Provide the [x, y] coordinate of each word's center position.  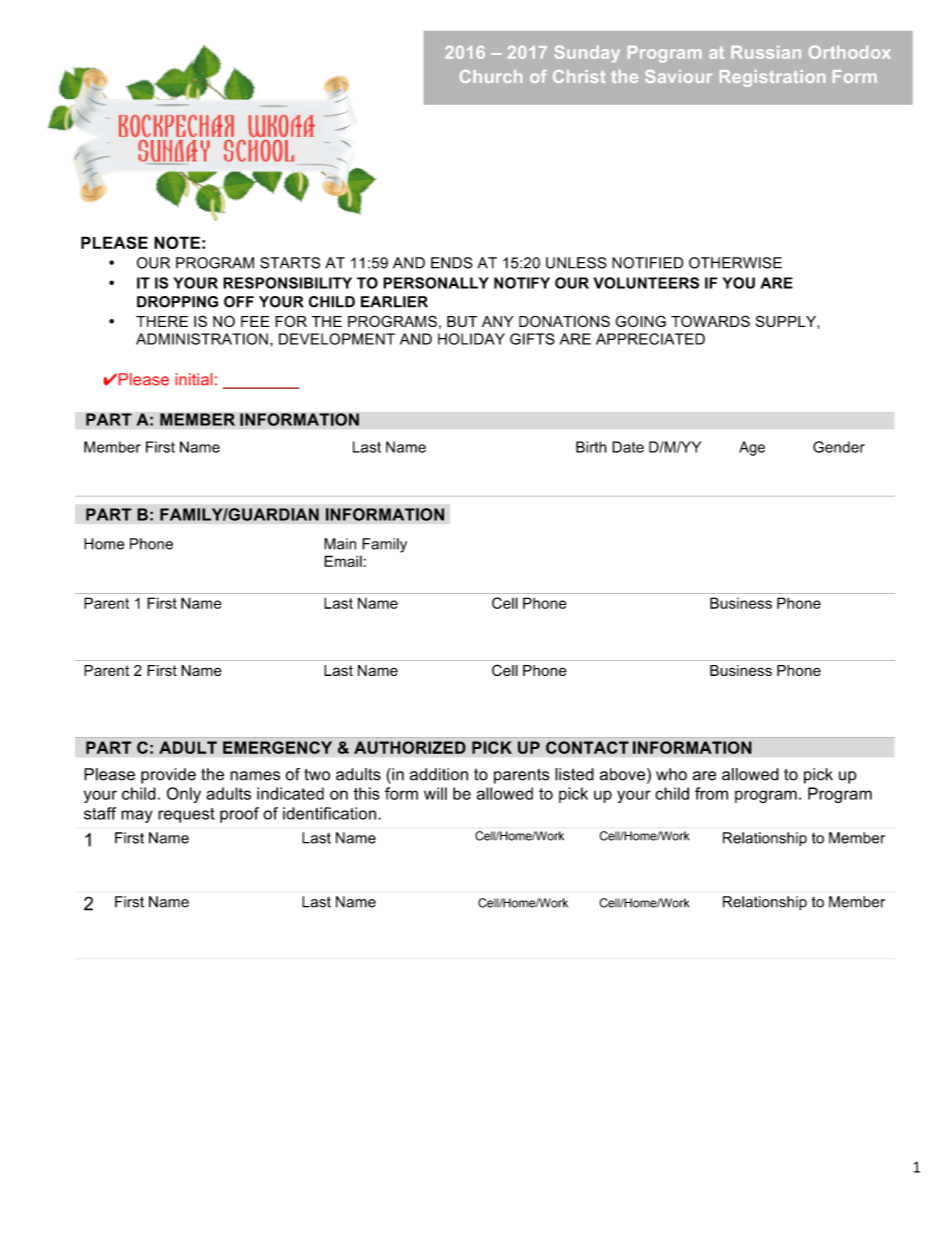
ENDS [452, 263]
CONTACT [587, 747]
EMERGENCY [277, 747]
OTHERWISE [735, 263]
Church [491, 76]
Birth [591, 447]
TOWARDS [710, 321]
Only [184, 795]
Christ [579, 76]
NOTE [177, 242]
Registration [772, 78]
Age [752, 448]
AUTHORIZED [410, 747]
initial [194, 379]
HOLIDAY [471, 339]
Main [340, 544]
